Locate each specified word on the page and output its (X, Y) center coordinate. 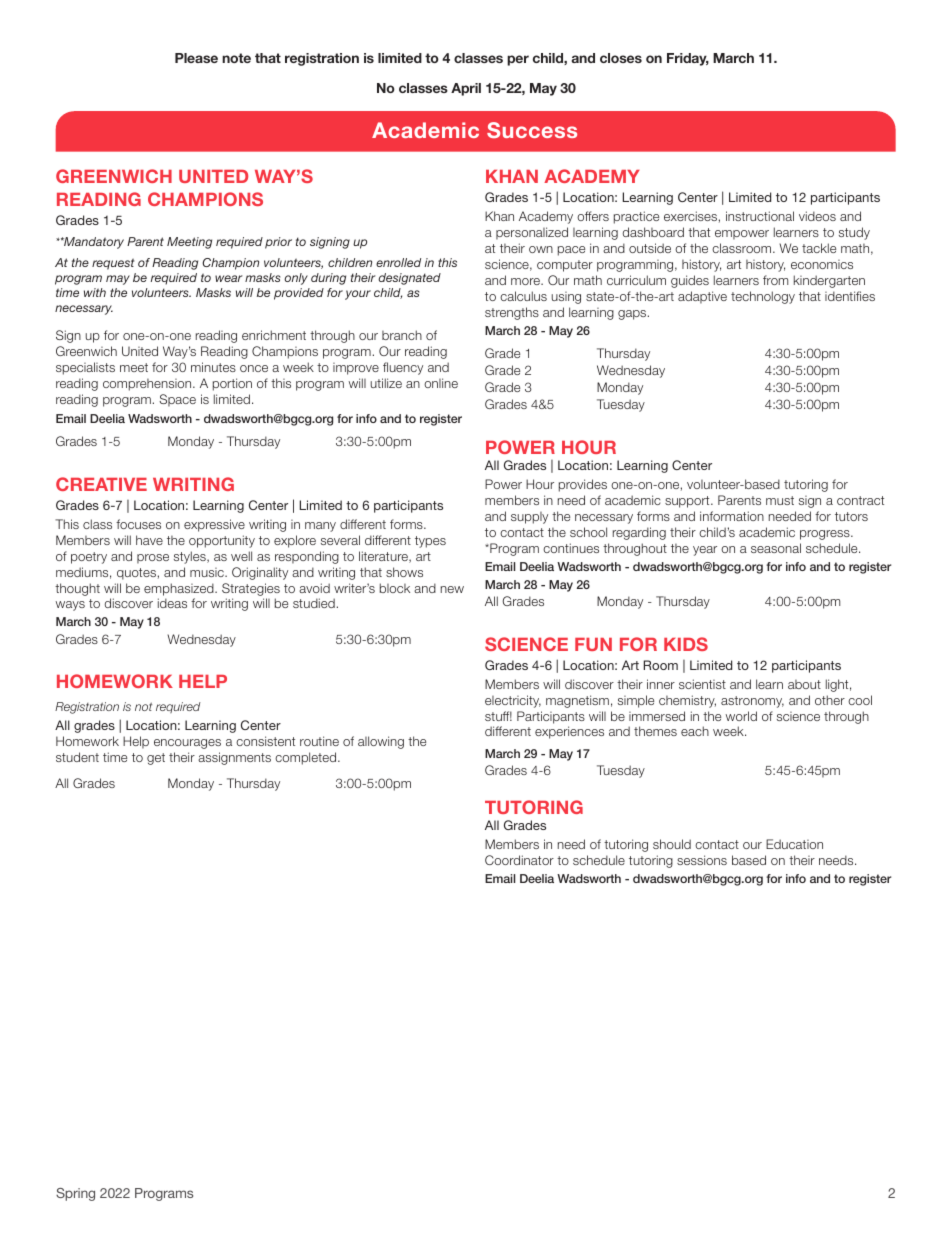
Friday (688, 59)
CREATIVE (101, 484)
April (466, 89)
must (780, 500)
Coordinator (519, 860)
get (156, 759)
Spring (75, 1194)
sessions (702, 860)
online (441, 383)
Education (794, 844)
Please (196, 58)
